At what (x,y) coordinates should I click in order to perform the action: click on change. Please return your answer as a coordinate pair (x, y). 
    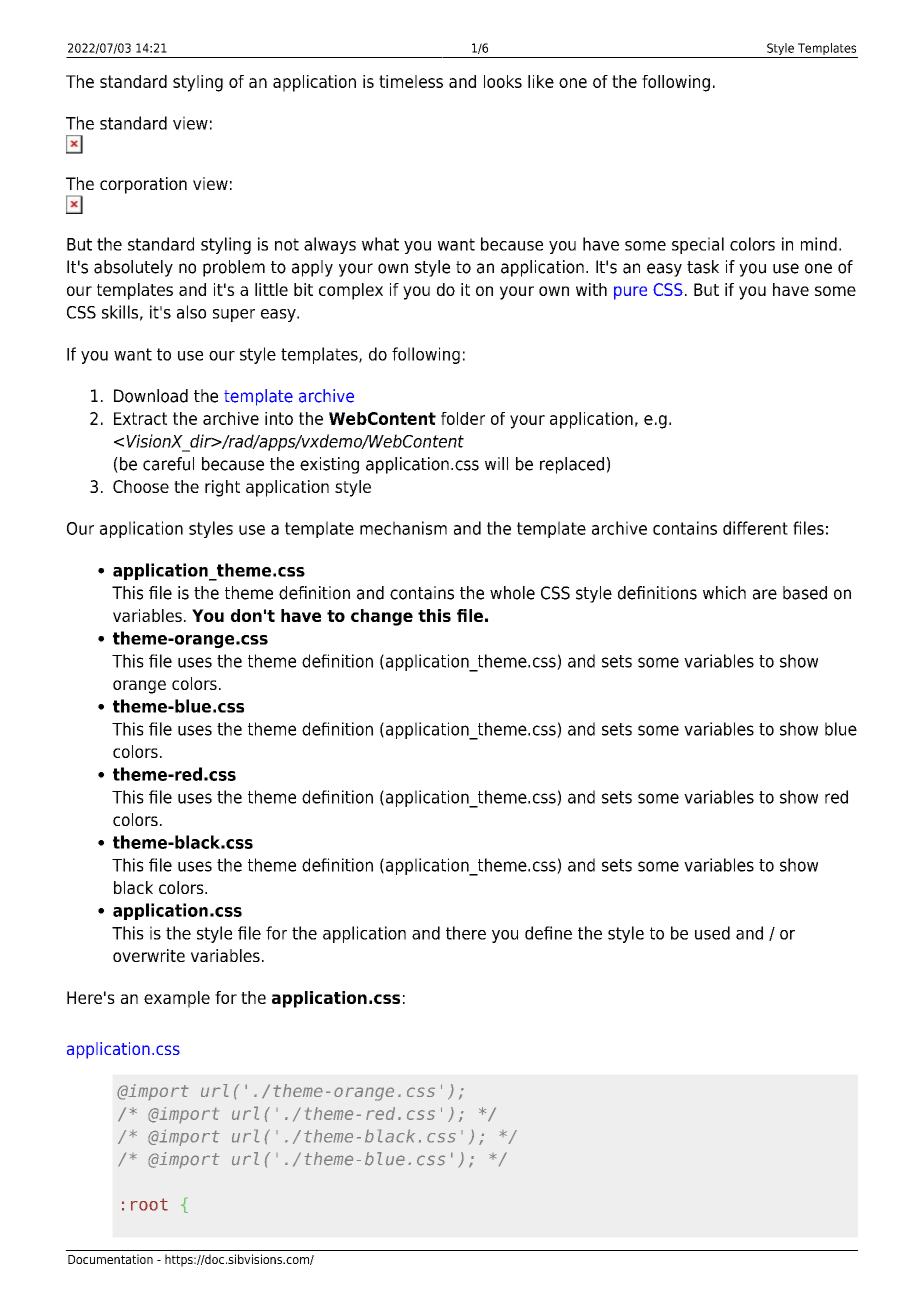
    Looking at the image, I should click on (382, 617).
